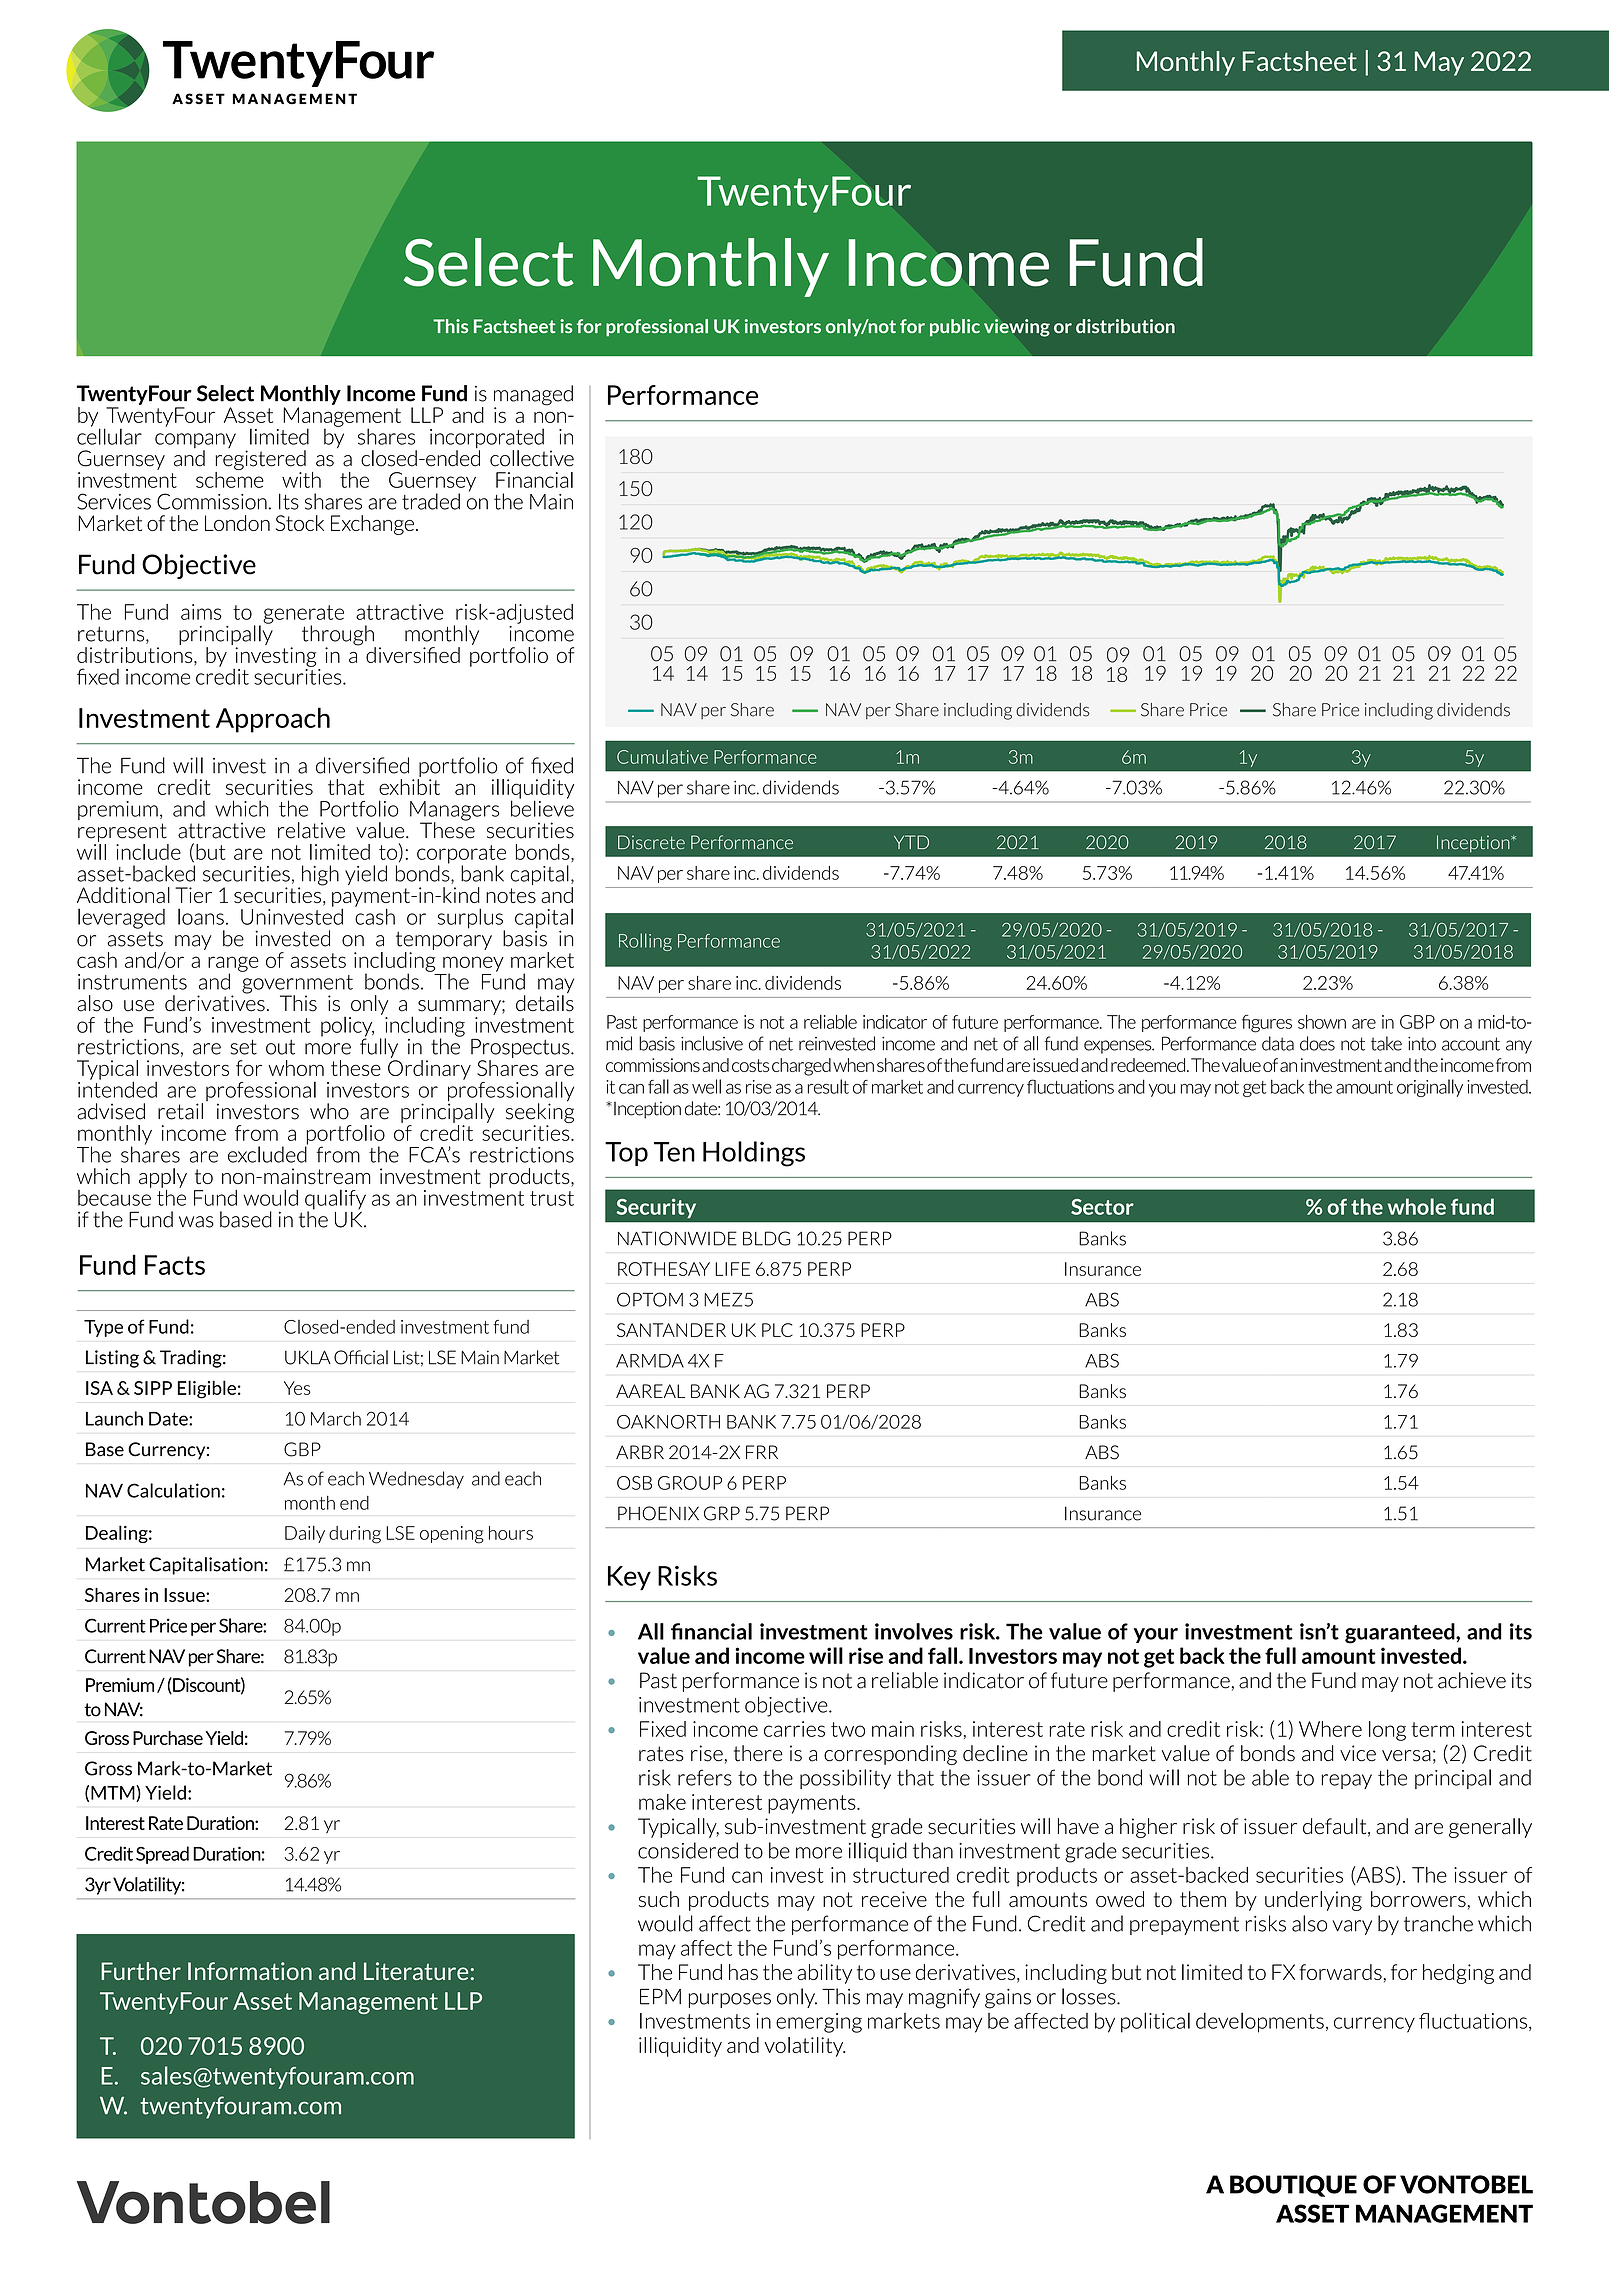 The image size is (1609, 2275). I want to click on Information, so click(250, 1971).
